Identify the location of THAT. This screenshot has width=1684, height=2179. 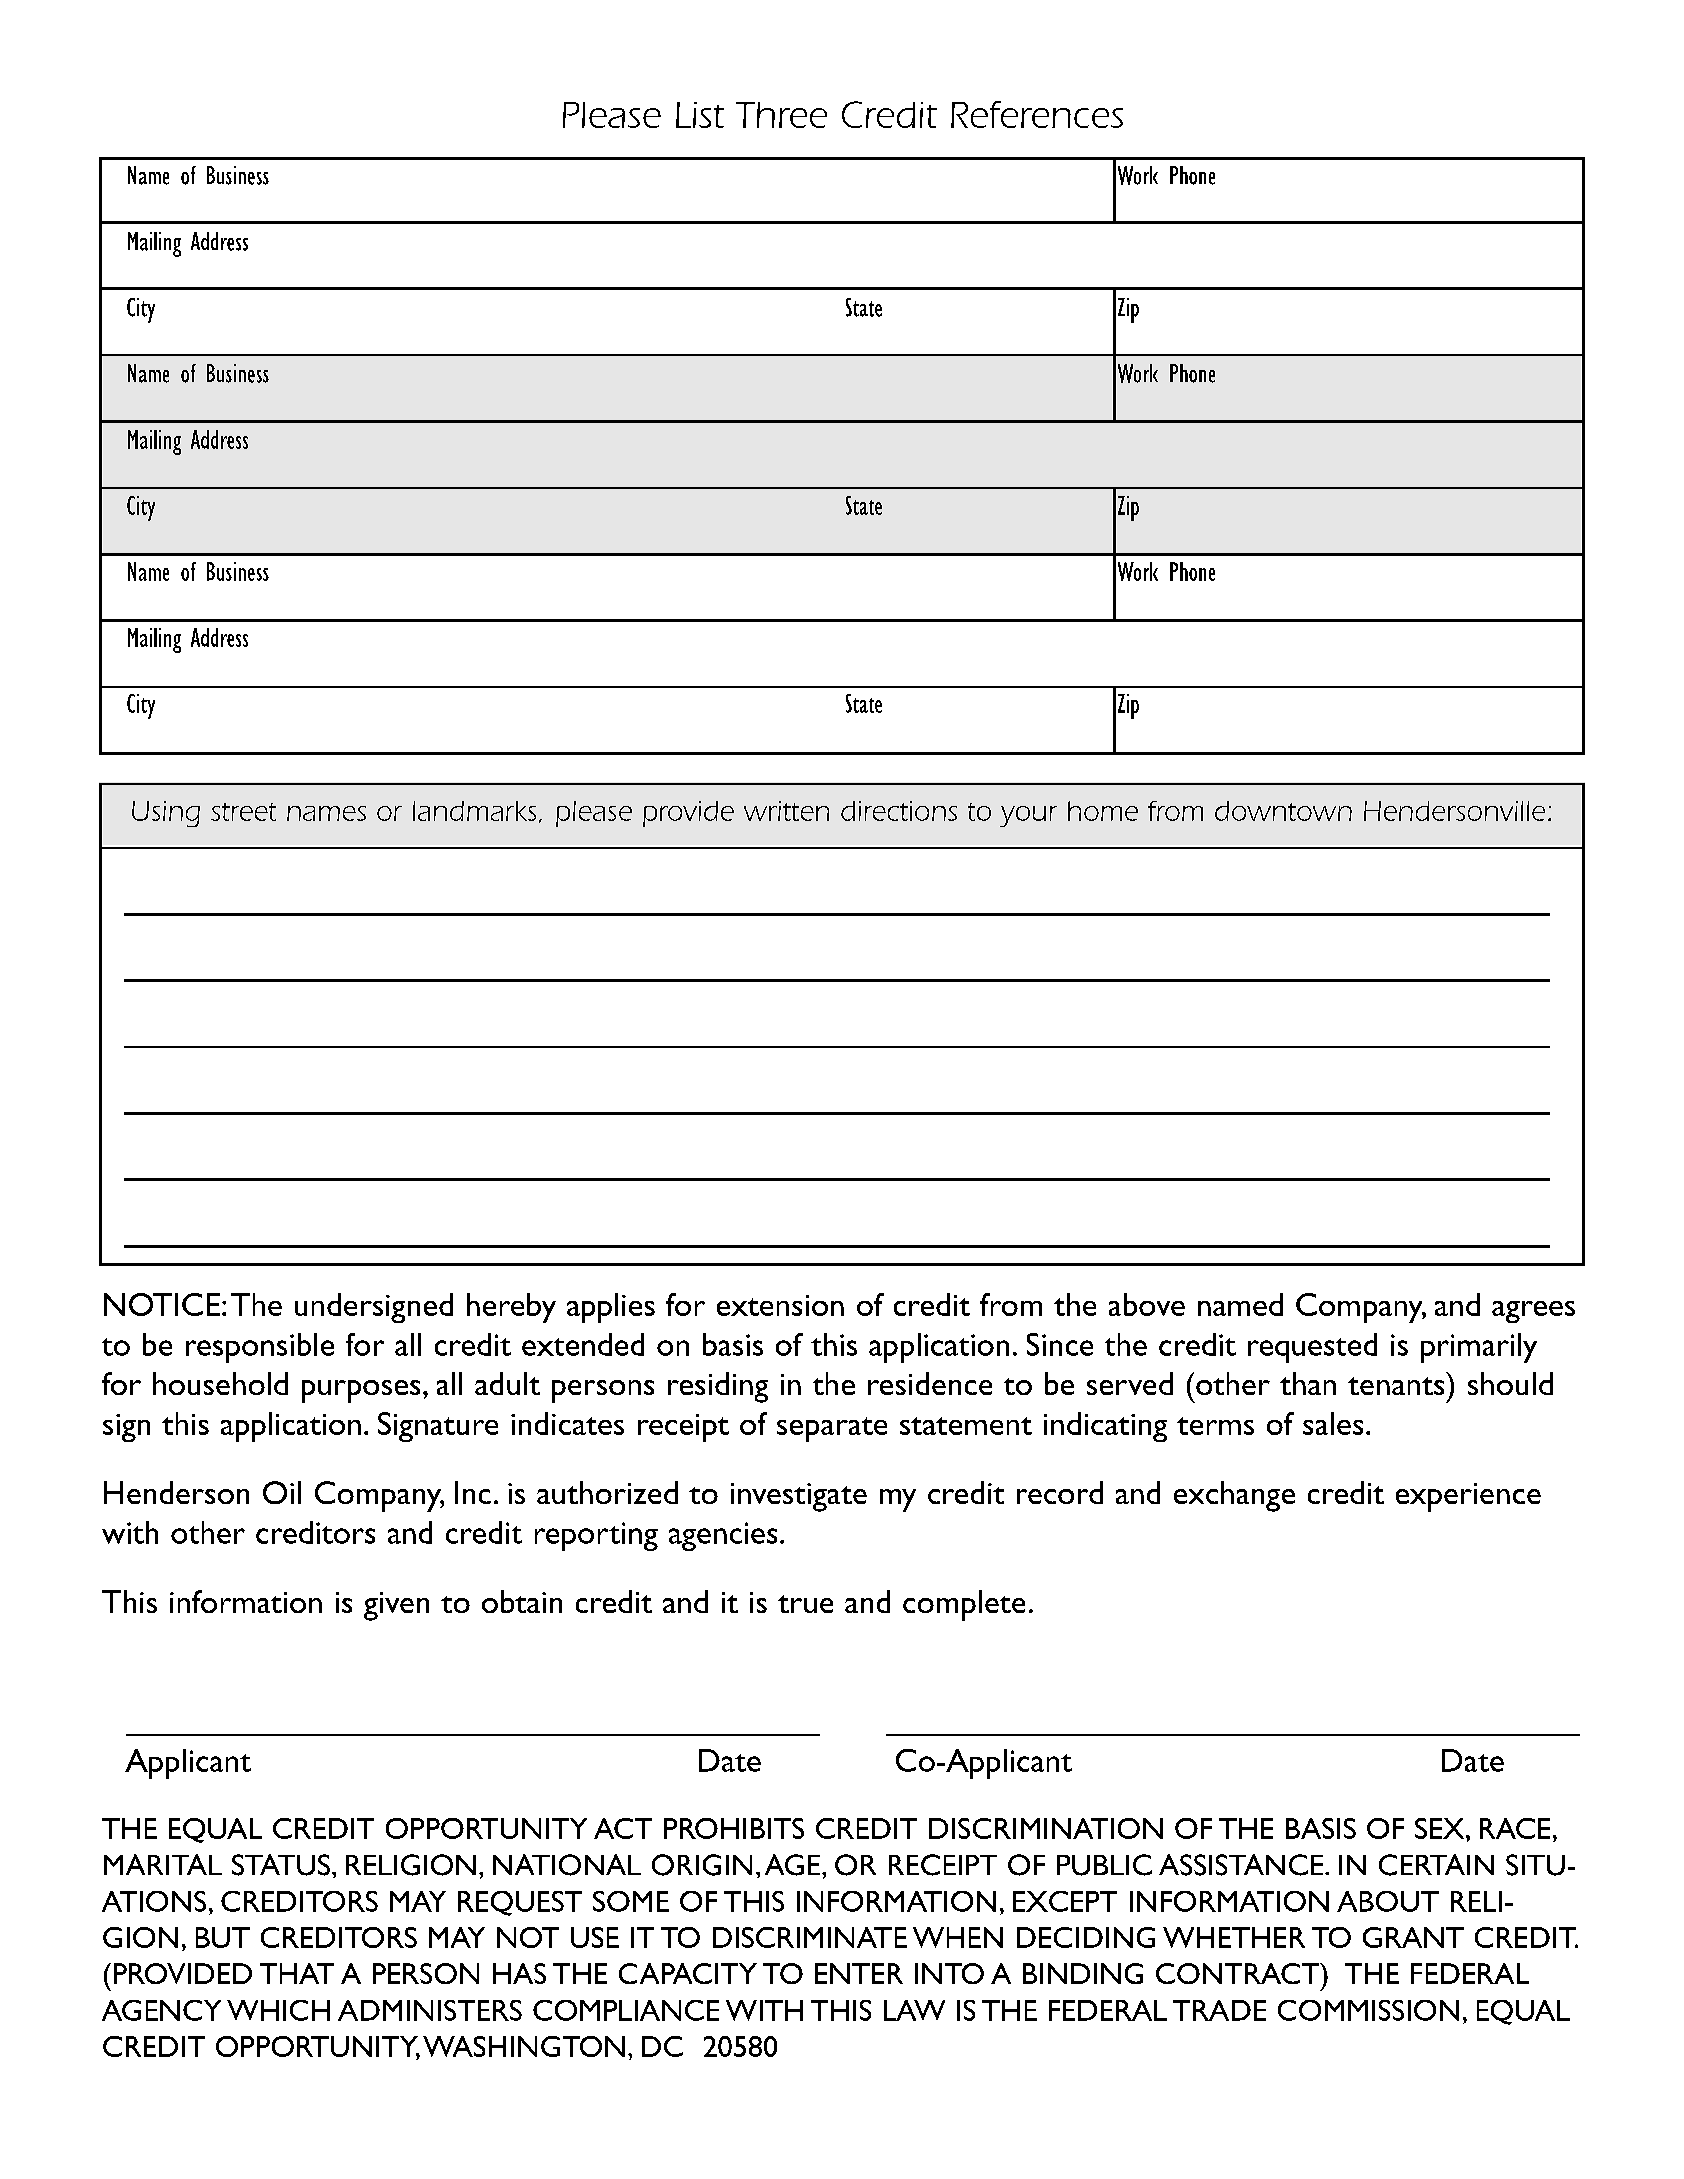
(297, 1973).
